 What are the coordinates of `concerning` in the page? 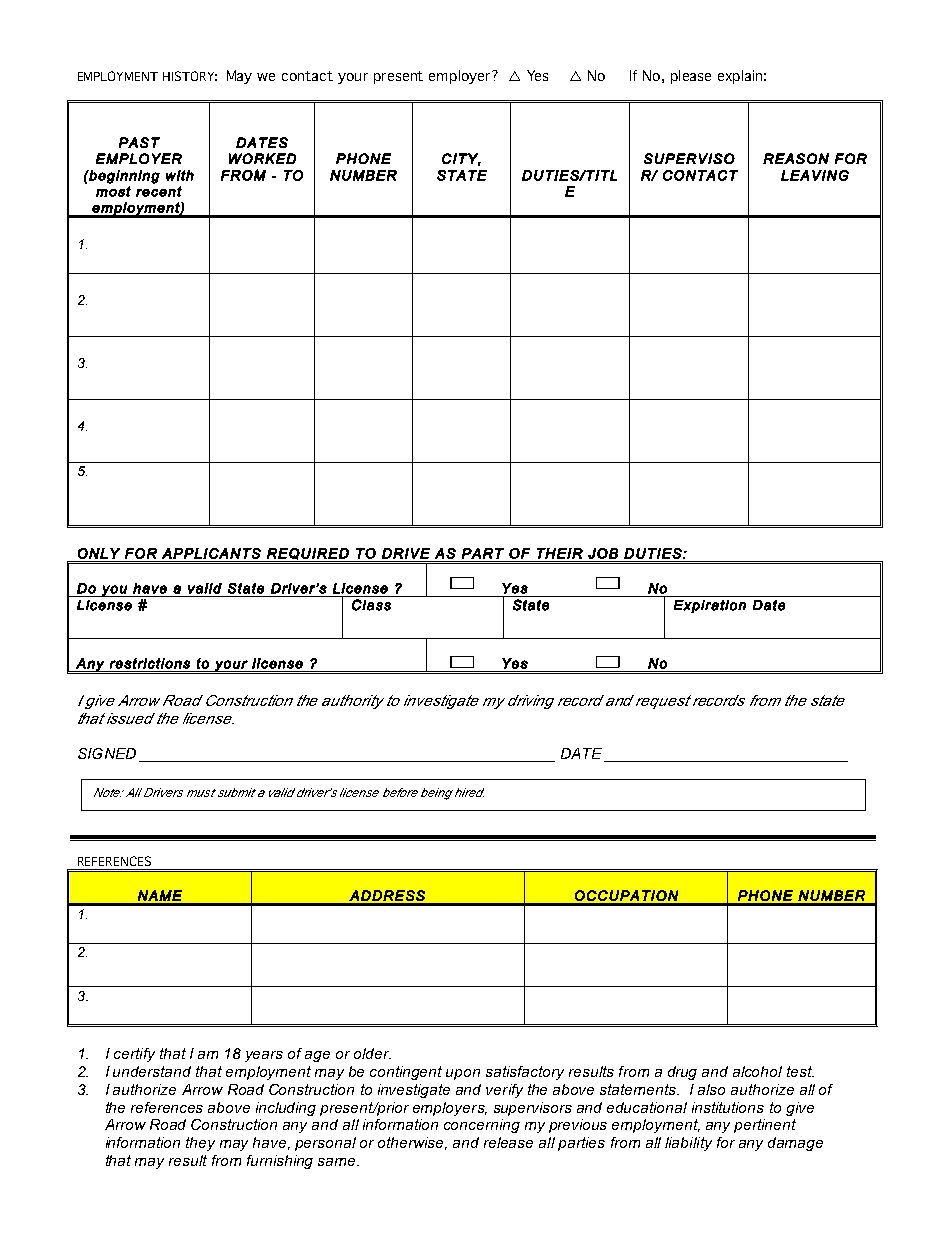 It's located at (482, 1126).
